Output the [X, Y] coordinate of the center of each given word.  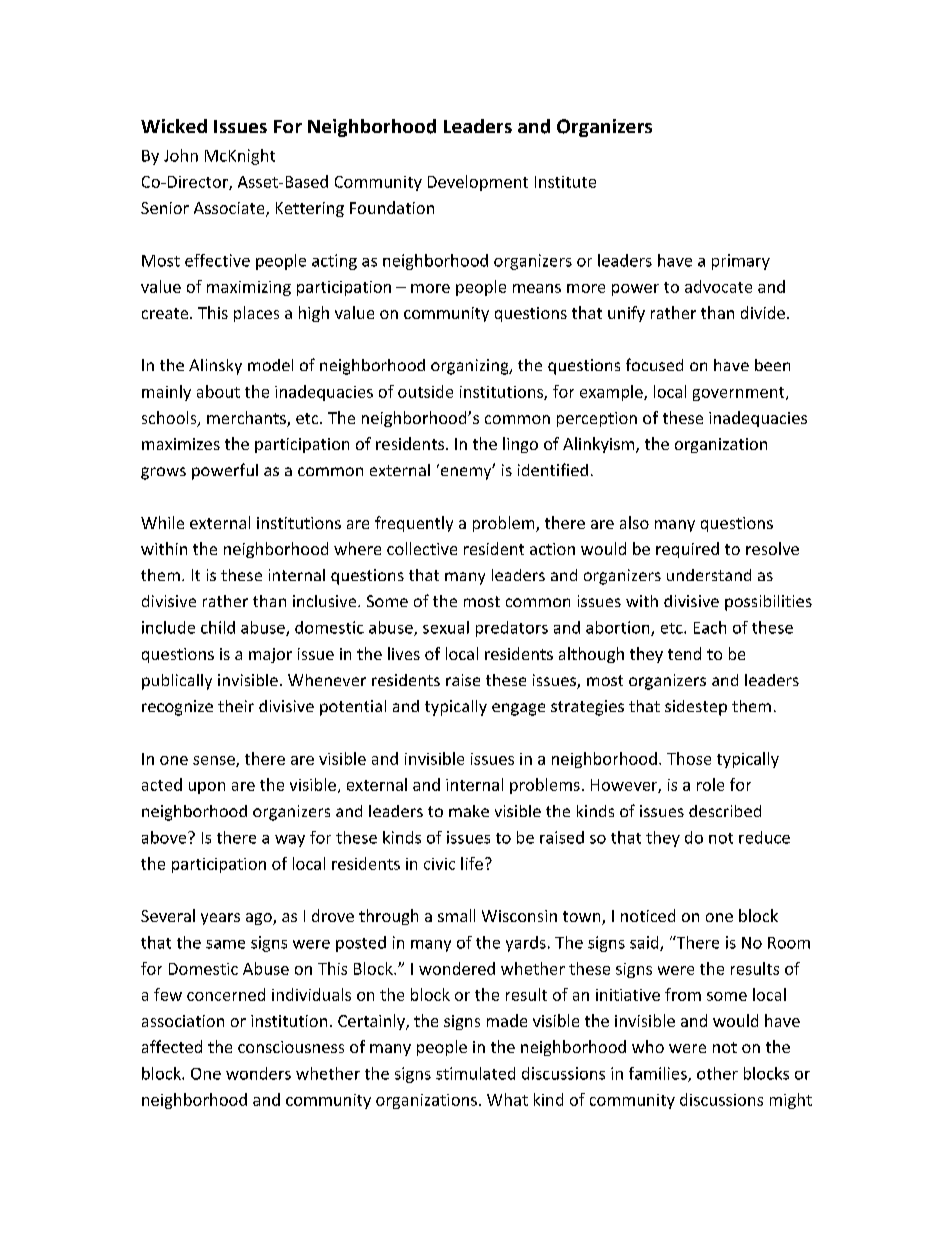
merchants [247, 419]
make [469, 811]
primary [741, 262]
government [740, 394]
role [710, 784]
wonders [258, 1073]
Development [478, 183]
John [181, 155]
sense [215, 761]
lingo [520, 445]
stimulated [475, 1073]
